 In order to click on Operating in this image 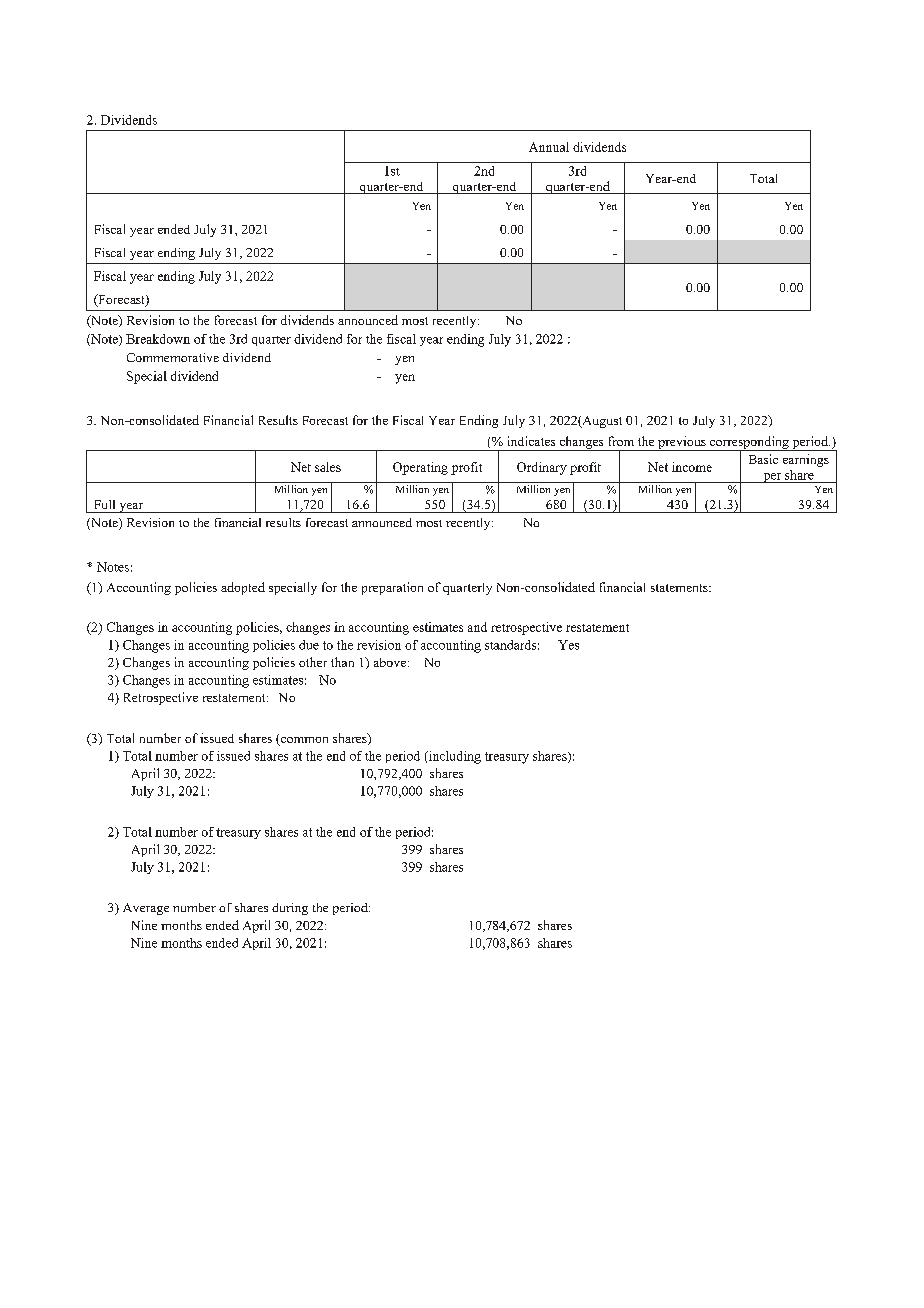, I will do `click(420, 468)`.
